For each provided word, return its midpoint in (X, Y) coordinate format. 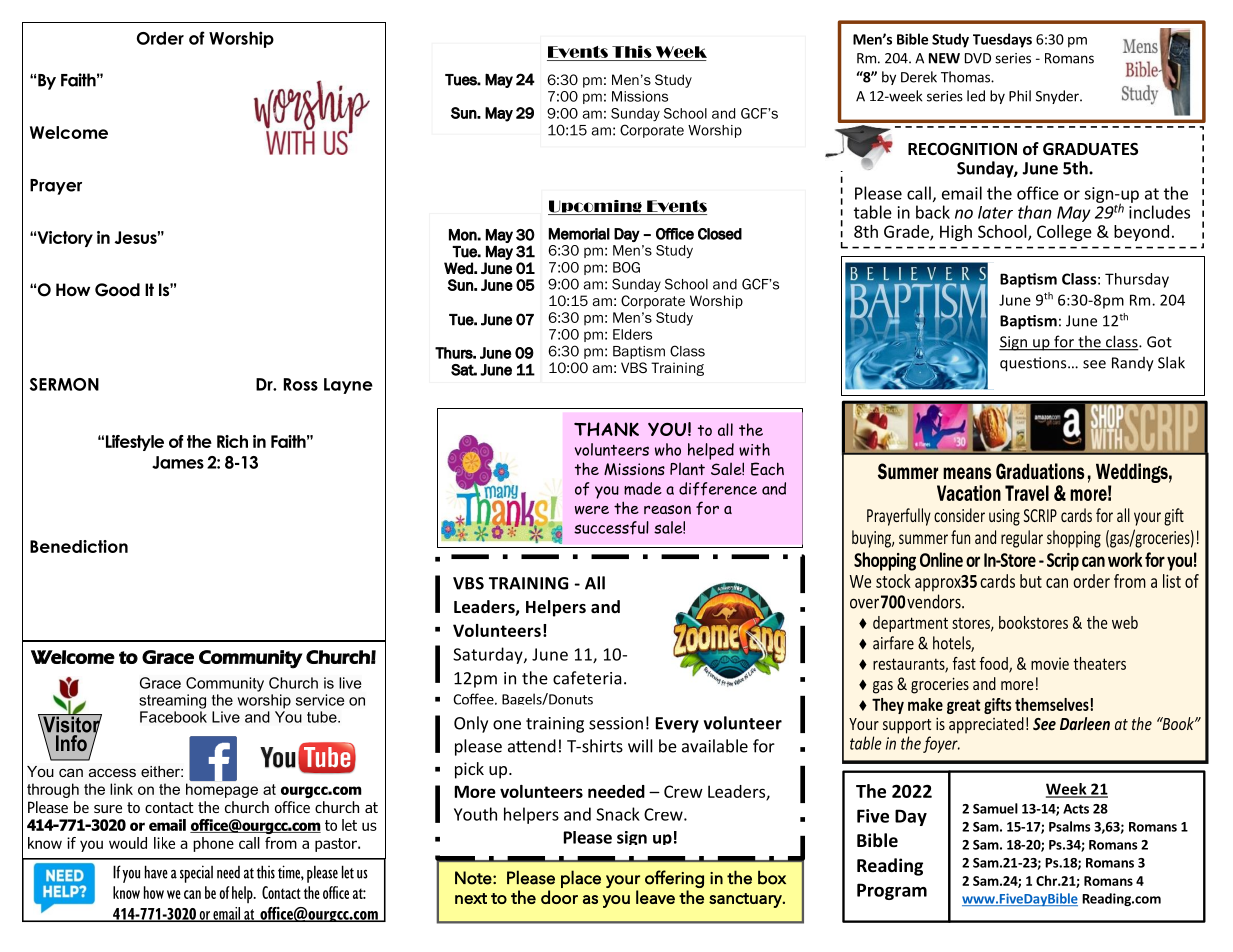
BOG (626, 267)
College (1064, 233)
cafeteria (587, 678)
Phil (1020, 96)
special (196, 874)
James (178, 462)
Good (117, 290)
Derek (919, 77)
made (643, 488)
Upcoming (596, 207)
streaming (172, 701)
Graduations (1040, 471)
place (581, 879)
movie (1050, 663)
